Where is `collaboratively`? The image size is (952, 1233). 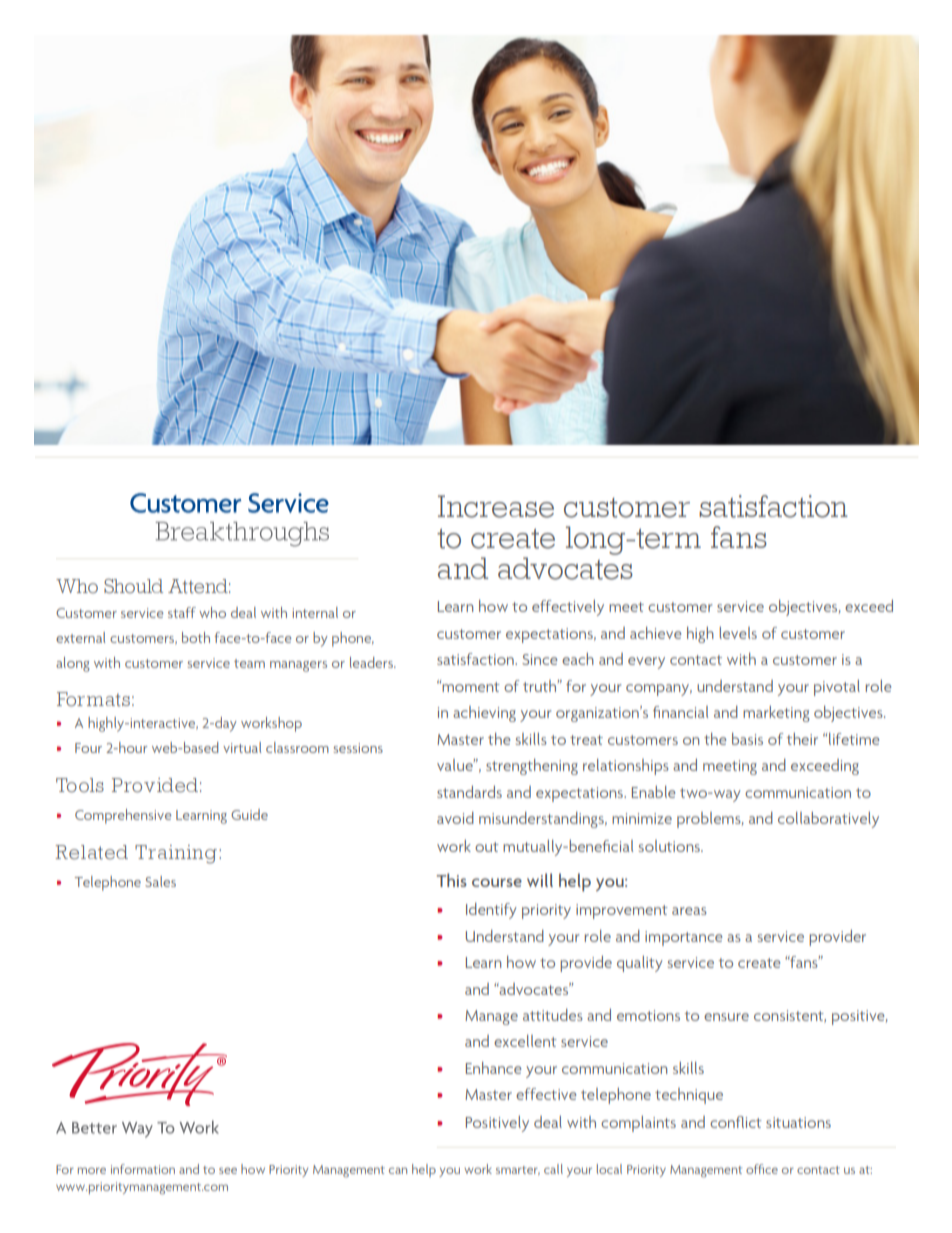 collaboratively is located at coordinates (828, 820).
